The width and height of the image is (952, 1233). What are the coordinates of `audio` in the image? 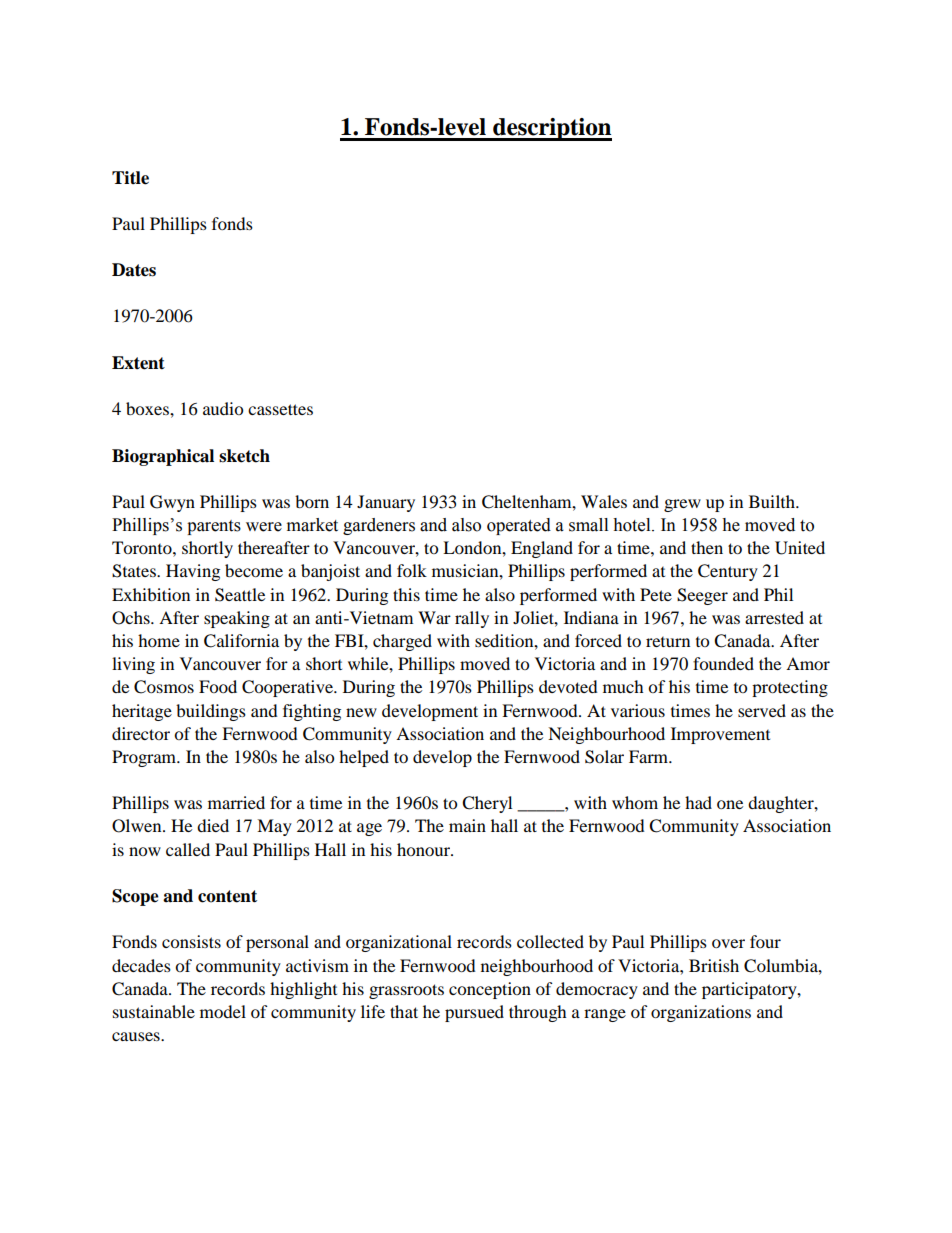 It's located at (223, 408).
